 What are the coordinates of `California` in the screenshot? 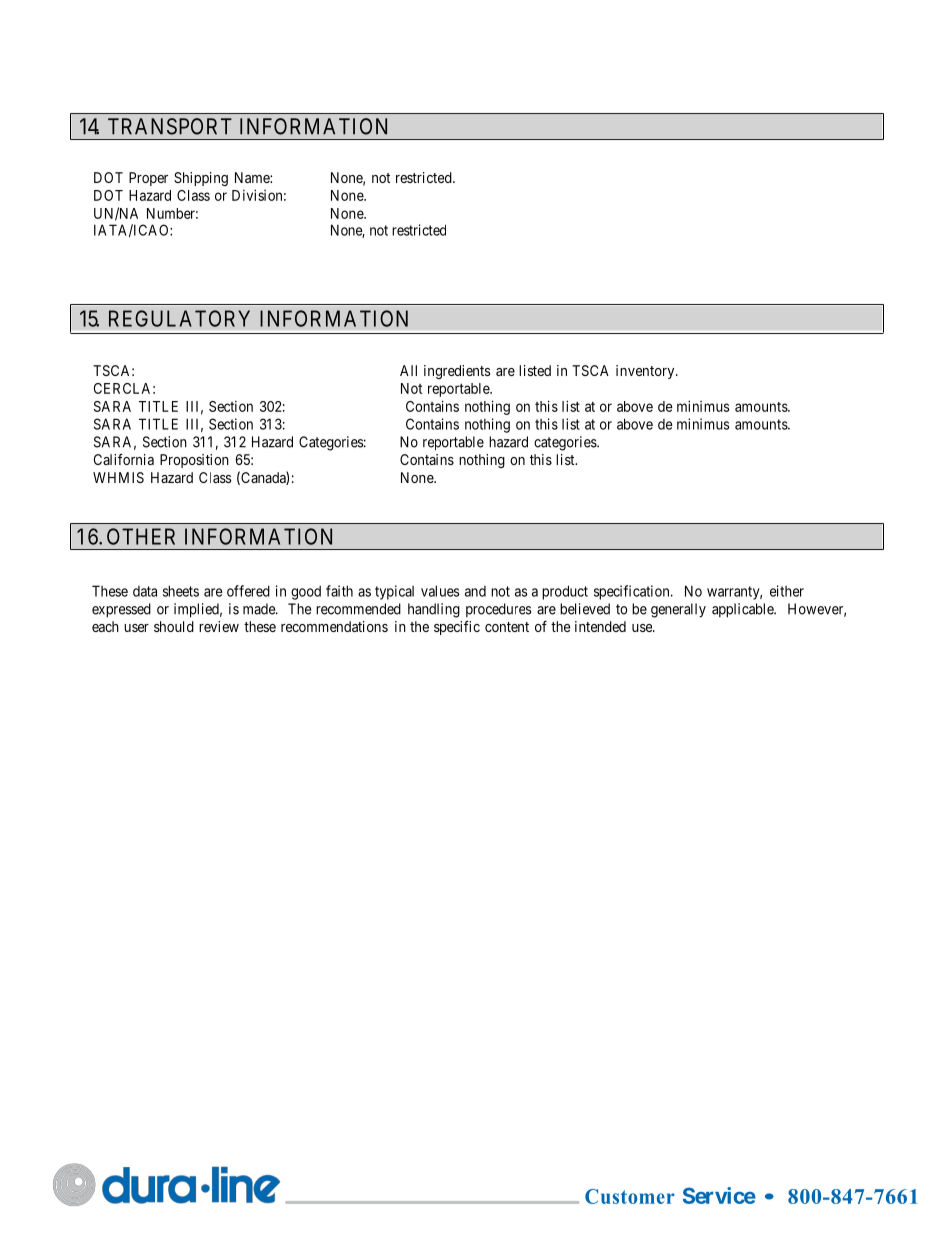 It's located at (124, 459).
